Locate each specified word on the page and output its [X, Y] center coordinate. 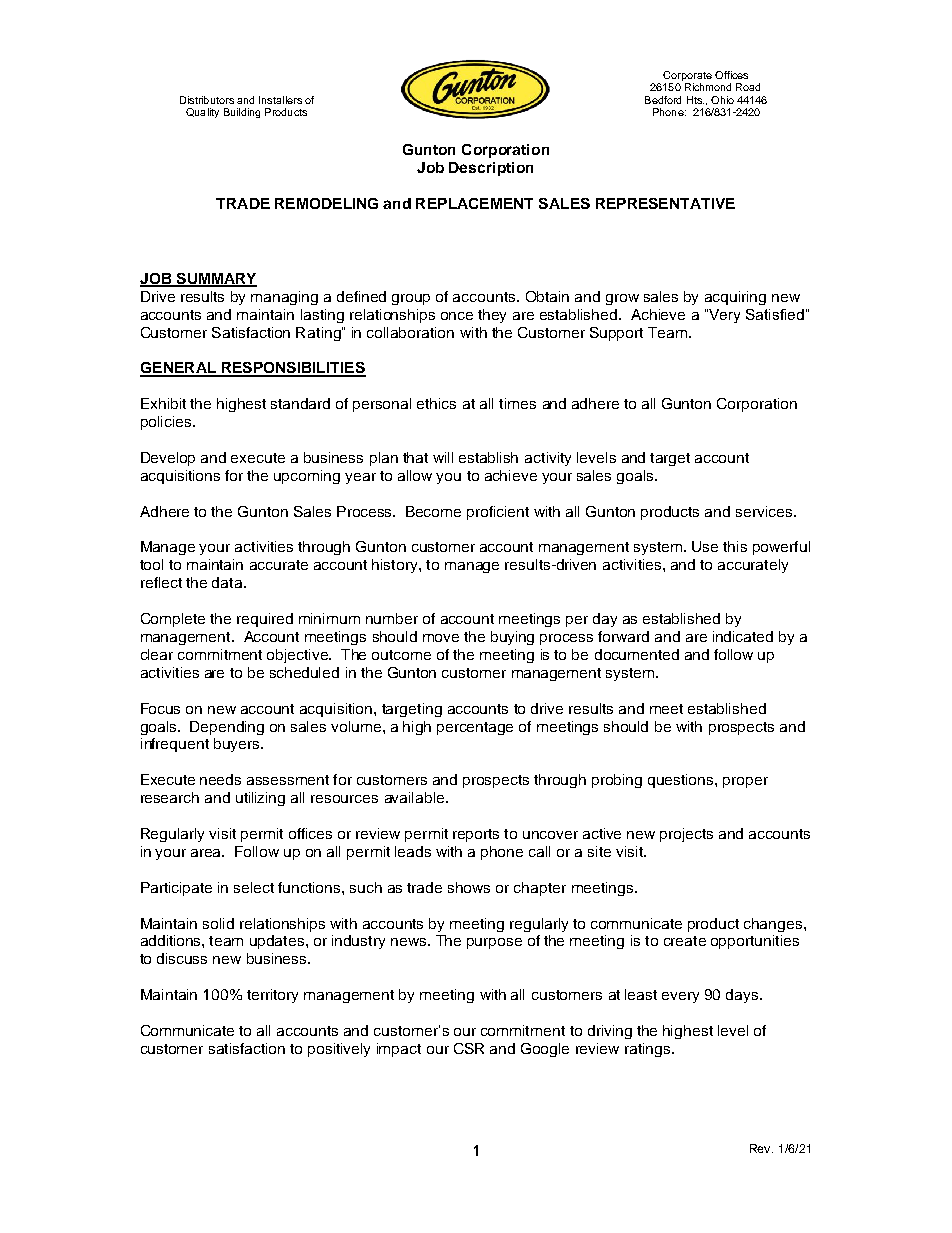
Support [616, 334]
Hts [695, 100]
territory [272, 996]
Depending [227, 728]
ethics [436, 403]
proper [745, 782]
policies [167, 423]
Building [242, 113]
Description [491, 169]
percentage [475, 728]
